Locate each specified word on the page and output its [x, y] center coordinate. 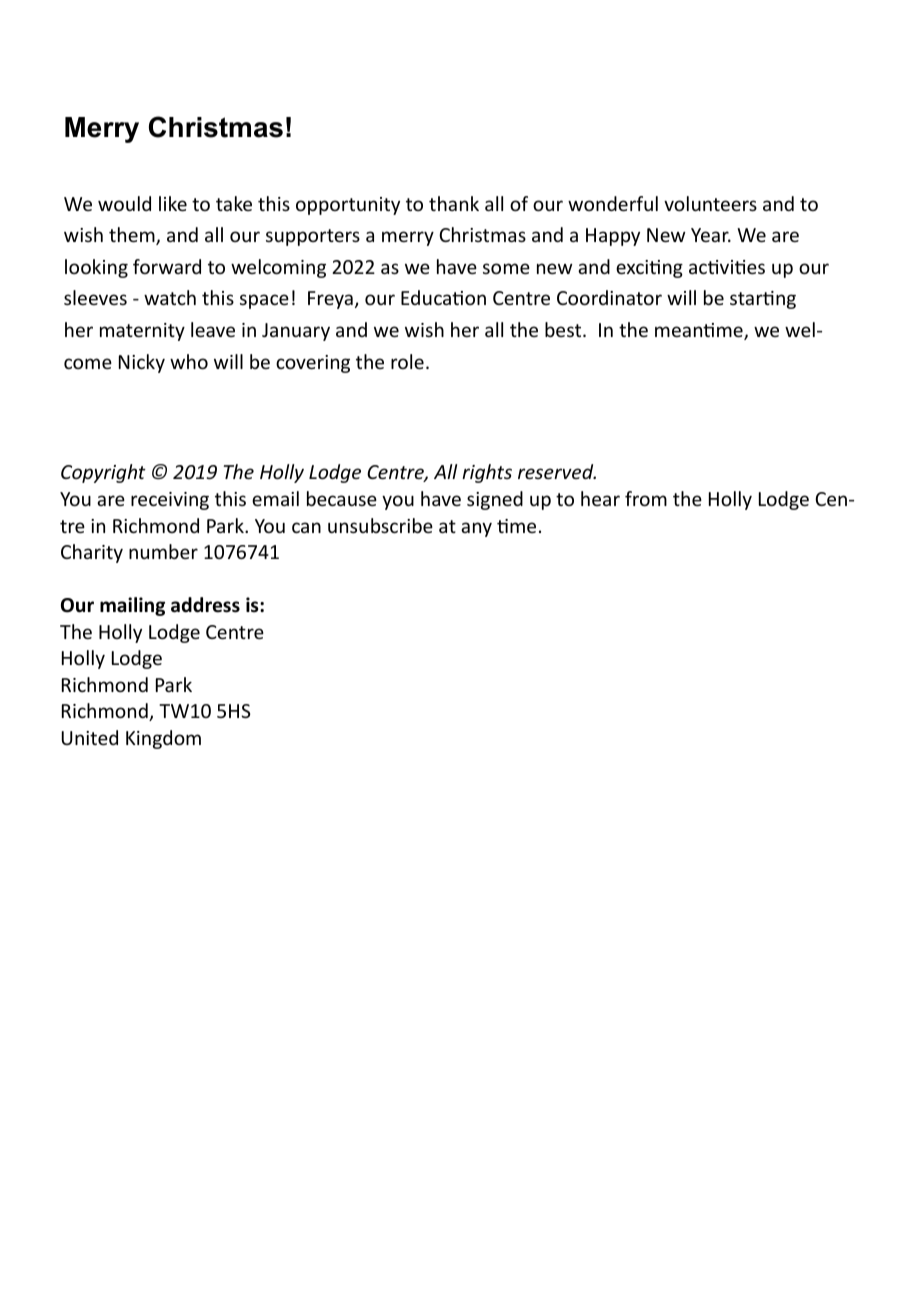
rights [487, 473]
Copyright [103, 473]
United [90, 737]
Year [711, 235]
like [173, 203]
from [646, 498]
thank [454, 203]
